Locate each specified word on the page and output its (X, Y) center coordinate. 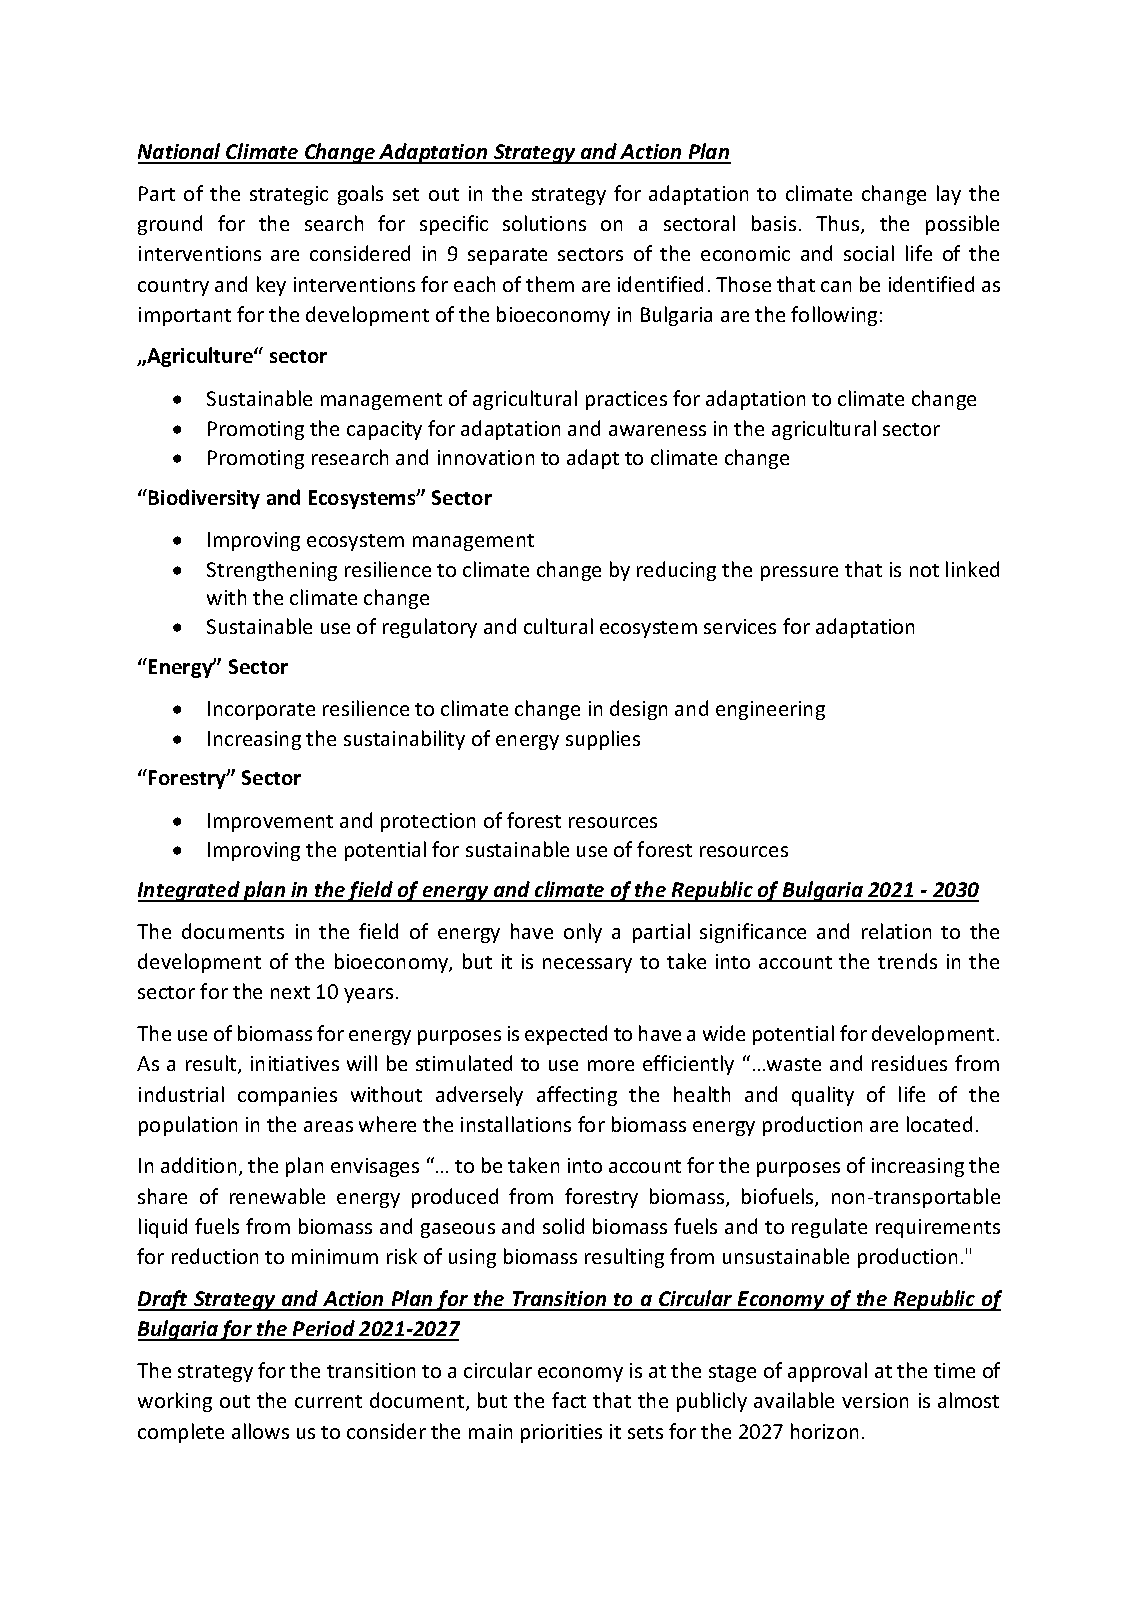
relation (896, 931)
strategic (289, 195)
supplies (603, 740)
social (869, 253)
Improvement (270, 822)
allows (260, 1431)
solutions (544, 223)
